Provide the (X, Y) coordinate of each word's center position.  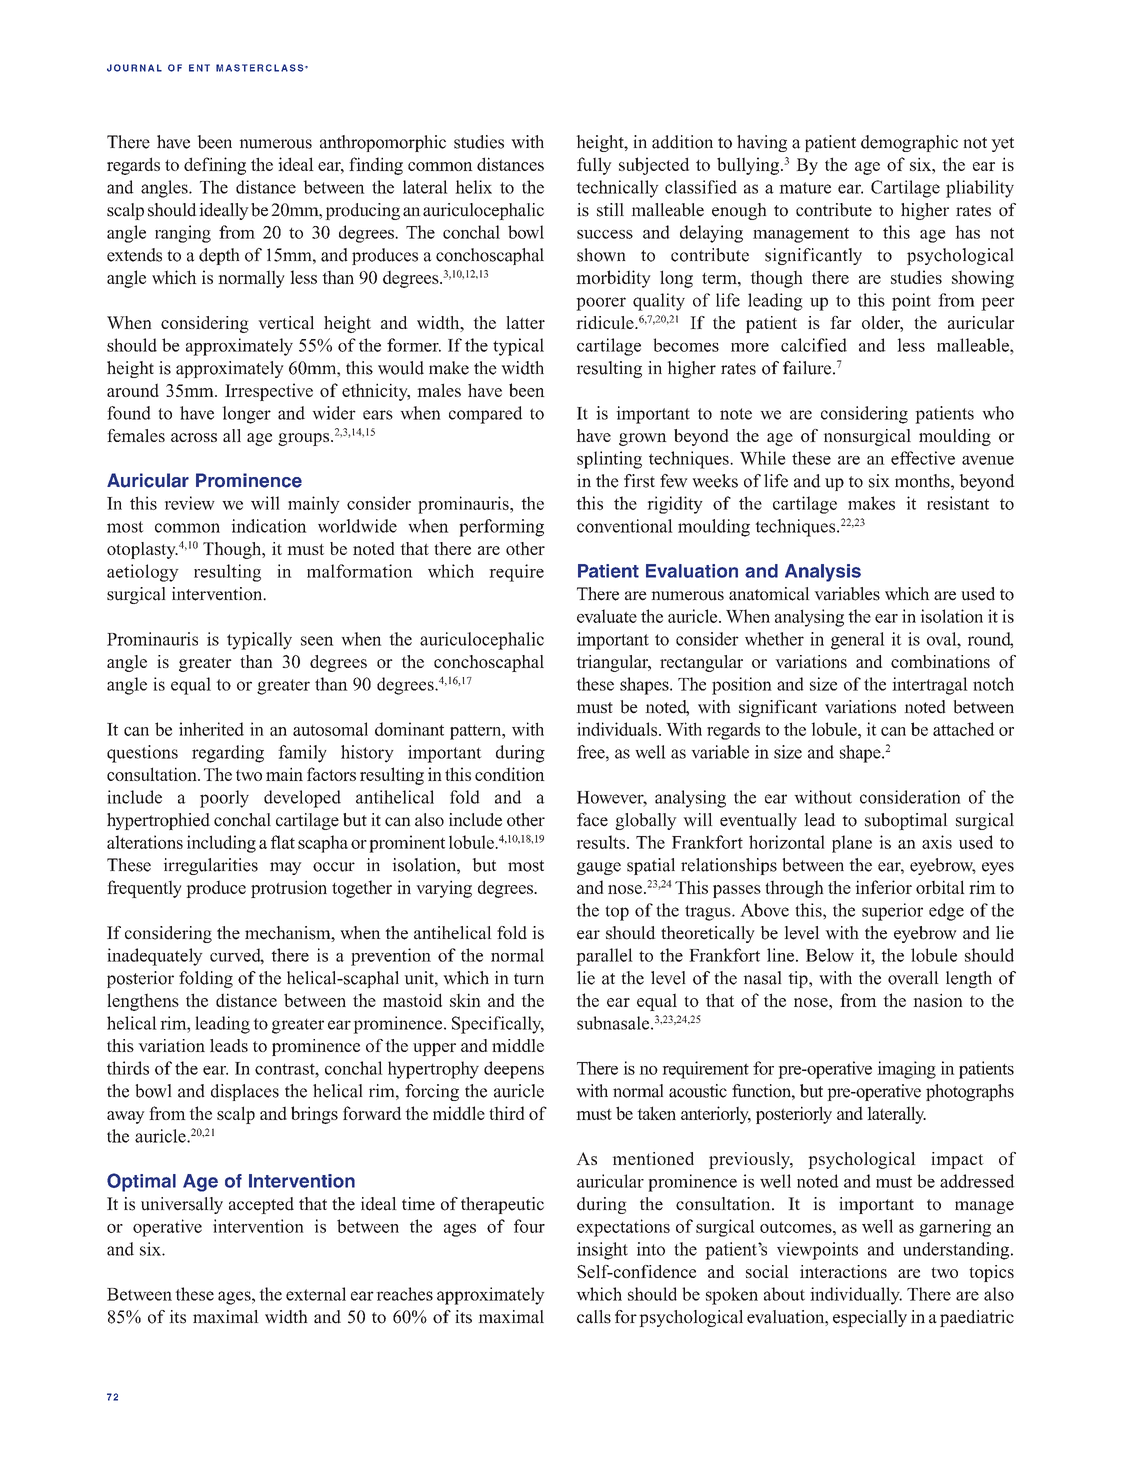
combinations (940, 661)
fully (594, 166)
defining (215, 166)
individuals (618, 729)
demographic (909, 143)
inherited (211, 729)
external (316, 1294)
